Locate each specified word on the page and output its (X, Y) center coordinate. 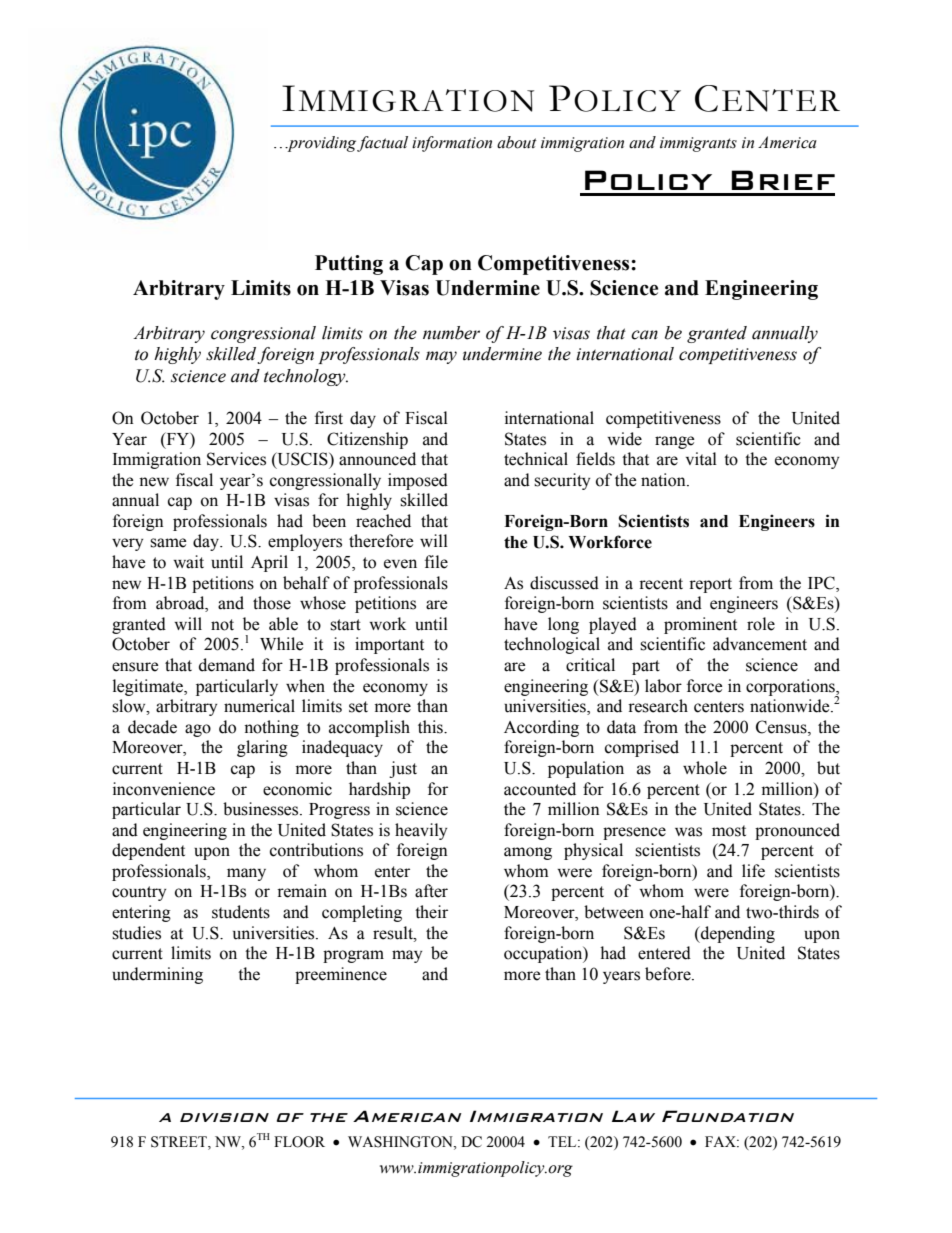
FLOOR (299, 1142)
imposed (418, 481)
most (729, 831)
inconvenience (164, 789)
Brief (783, 180)
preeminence (341, 975)
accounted (540, 789)
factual (381, 144)
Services (236, 459)
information (452, 144)
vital (701, 459)
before (669, 974)
